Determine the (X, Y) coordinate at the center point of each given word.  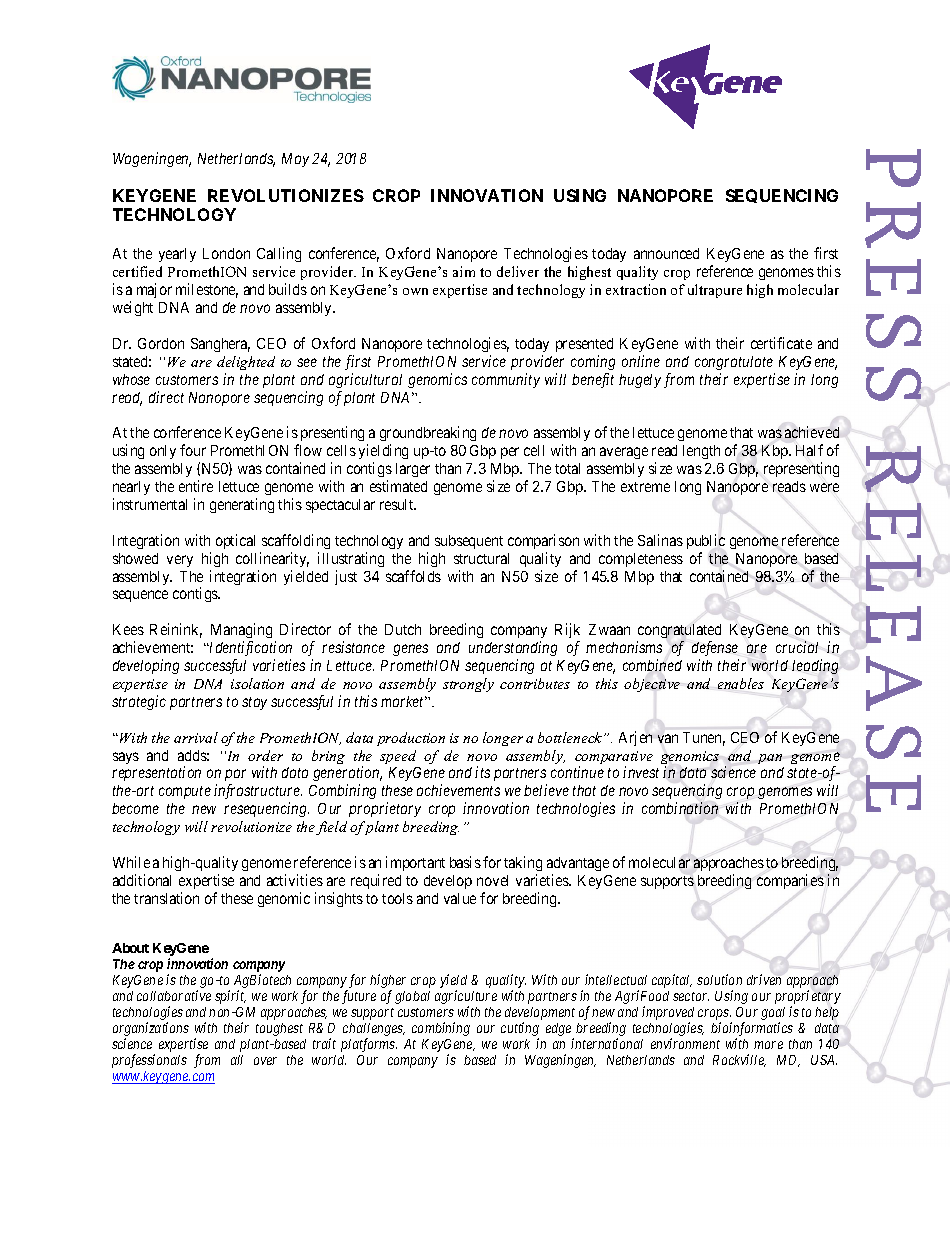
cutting (520, 1030)
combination (680, 808)
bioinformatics (752, 1030)
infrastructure (258, 793)
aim (464, 271)
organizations (151, 1030)
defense (715, 648)
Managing (241, 630)
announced (666, 253)
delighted (246, 363)
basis (465, 862)
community (506, 380)
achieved (812, 432)
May (295, 160)
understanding (513, 648)
